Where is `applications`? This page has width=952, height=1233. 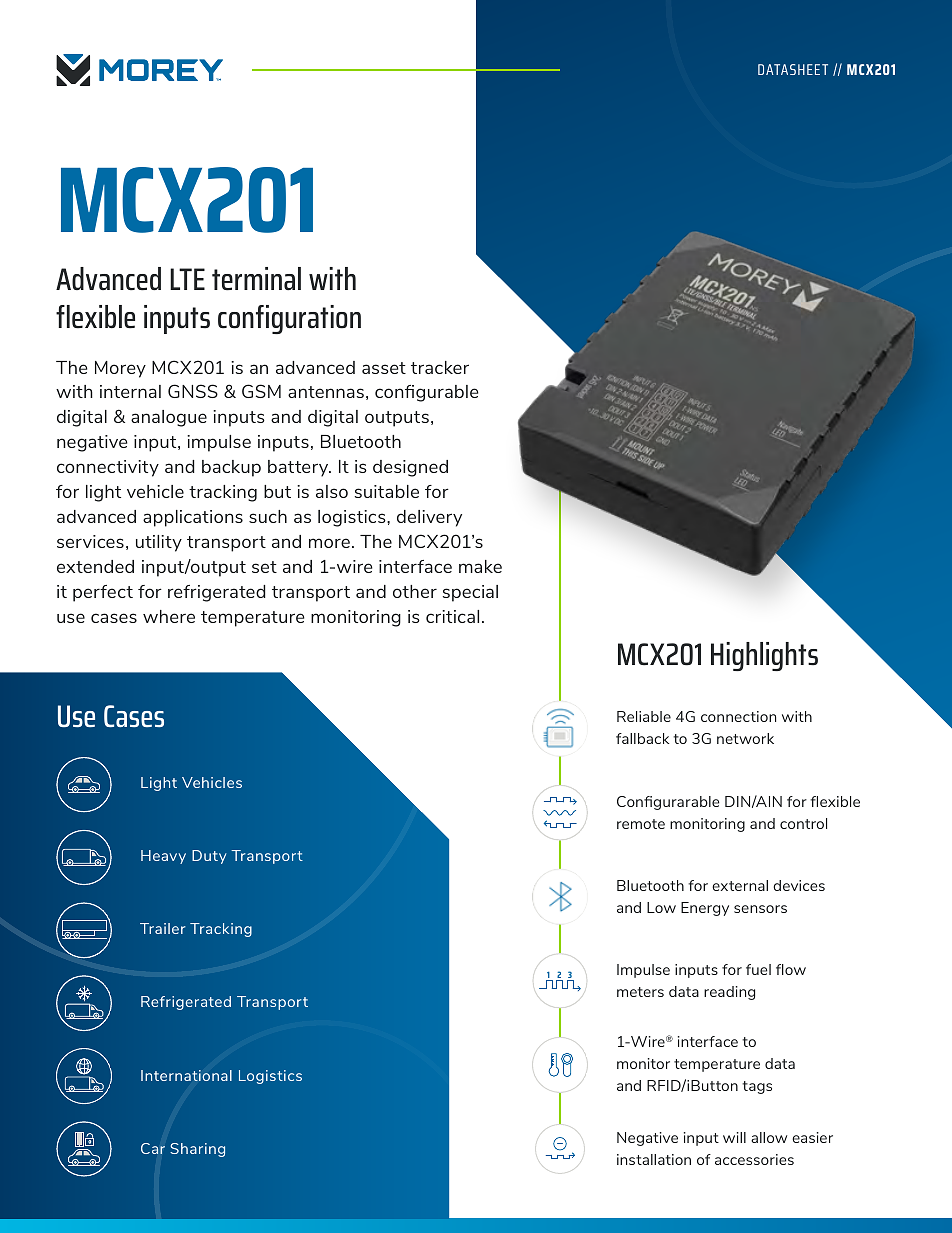
applications is located at coordinates (193, 518).
